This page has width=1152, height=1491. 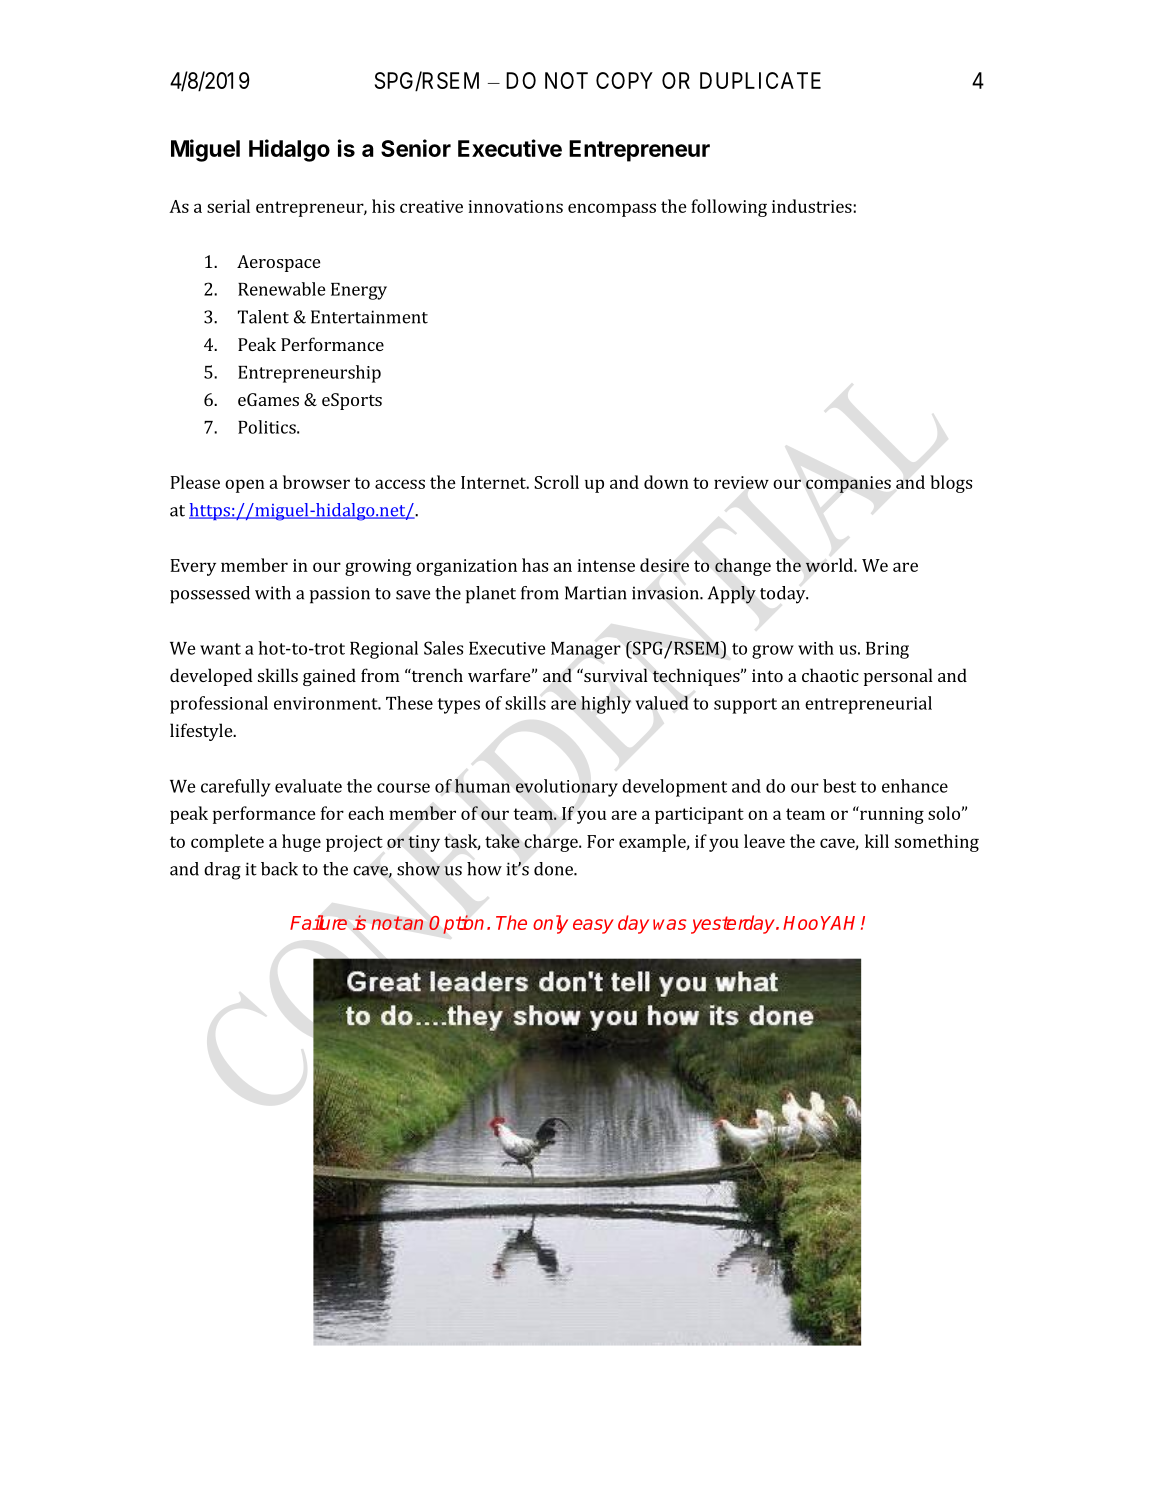 What do you see at coordinates (760, 80) in the page?
I see `DUPLICATE` at bounding box center [760, 80].
